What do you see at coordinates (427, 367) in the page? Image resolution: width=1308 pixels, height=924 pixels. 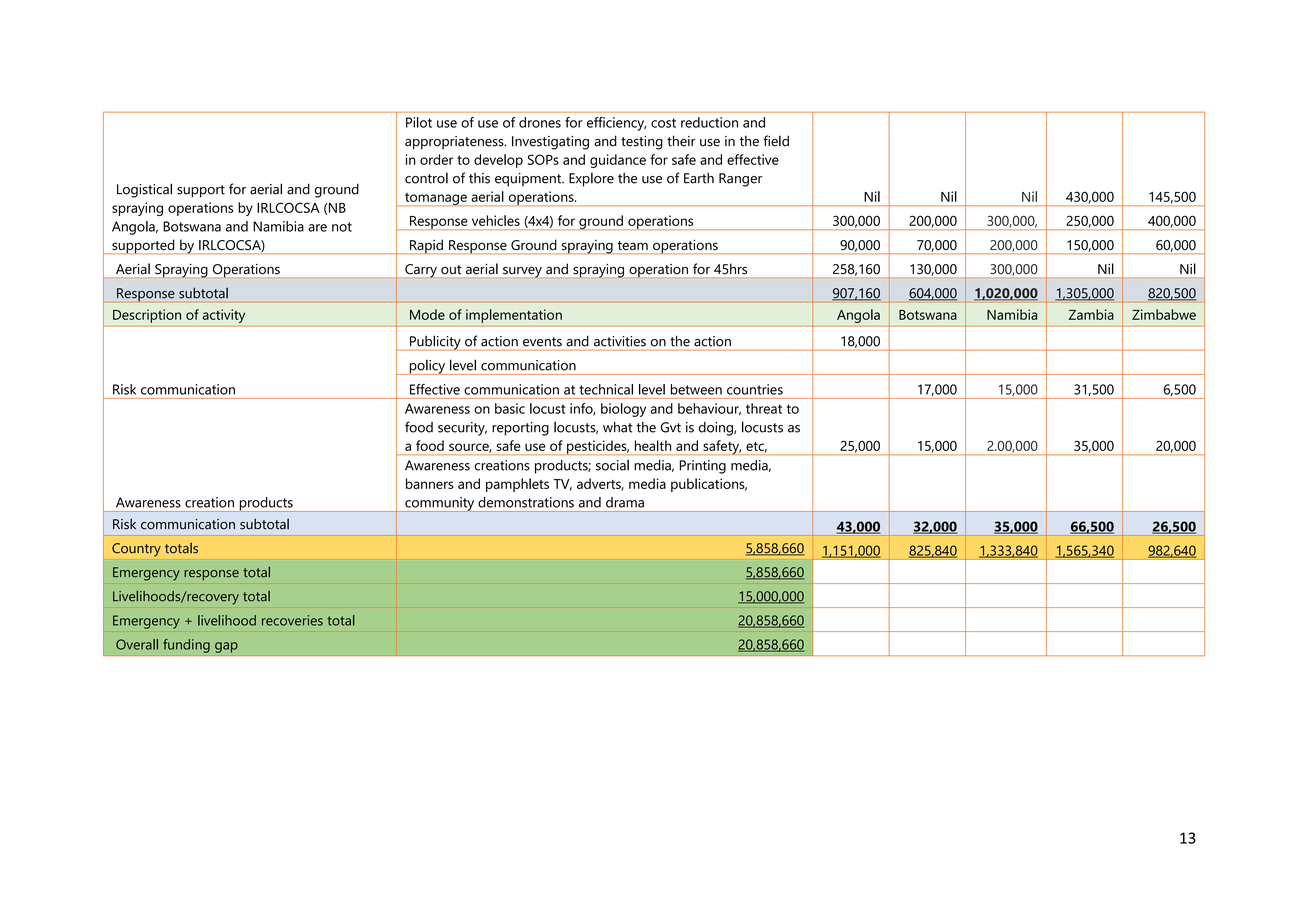 I see `policy` at bounding box center [427, 367].
